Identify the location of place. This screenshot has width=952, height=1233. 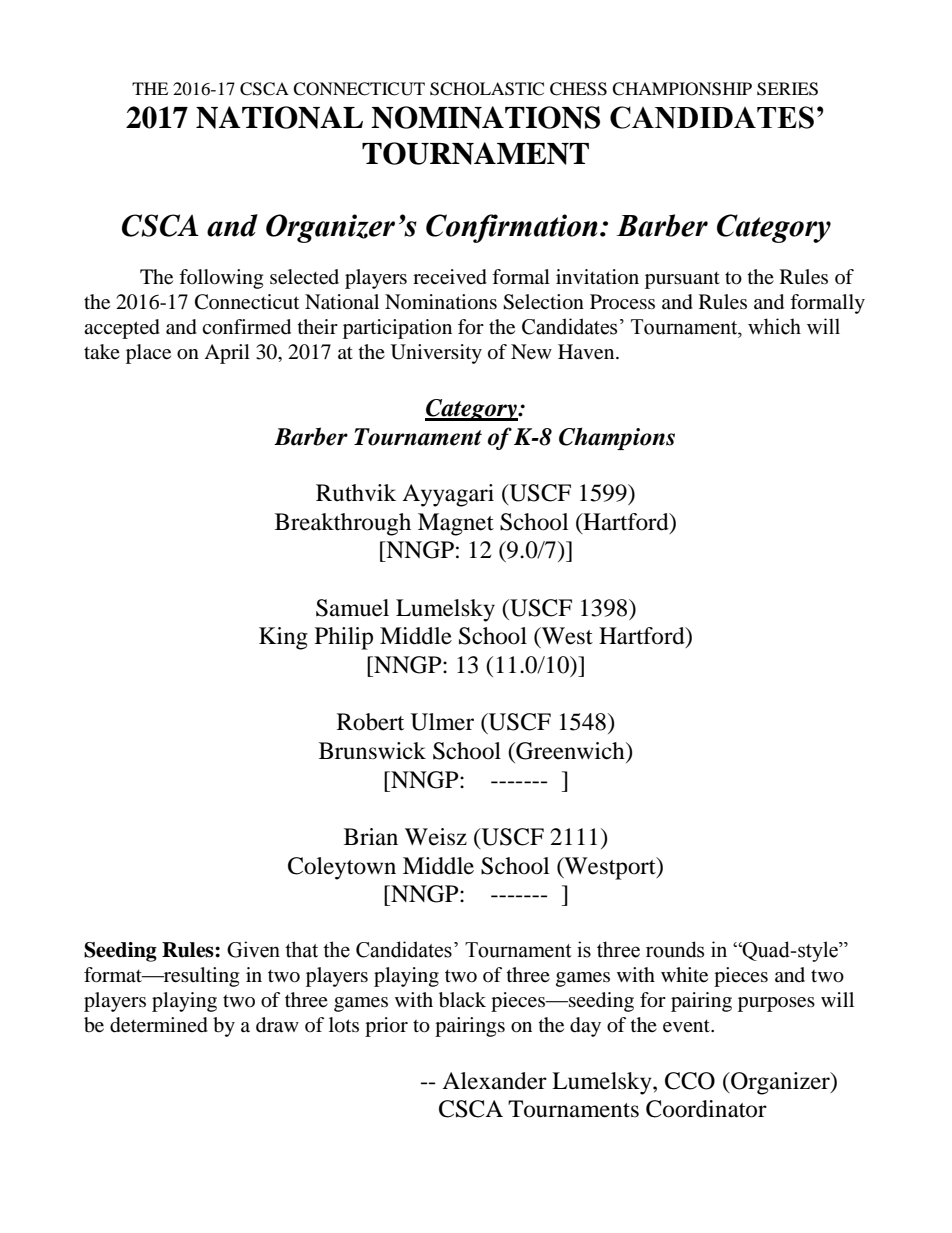
(148, 354).
